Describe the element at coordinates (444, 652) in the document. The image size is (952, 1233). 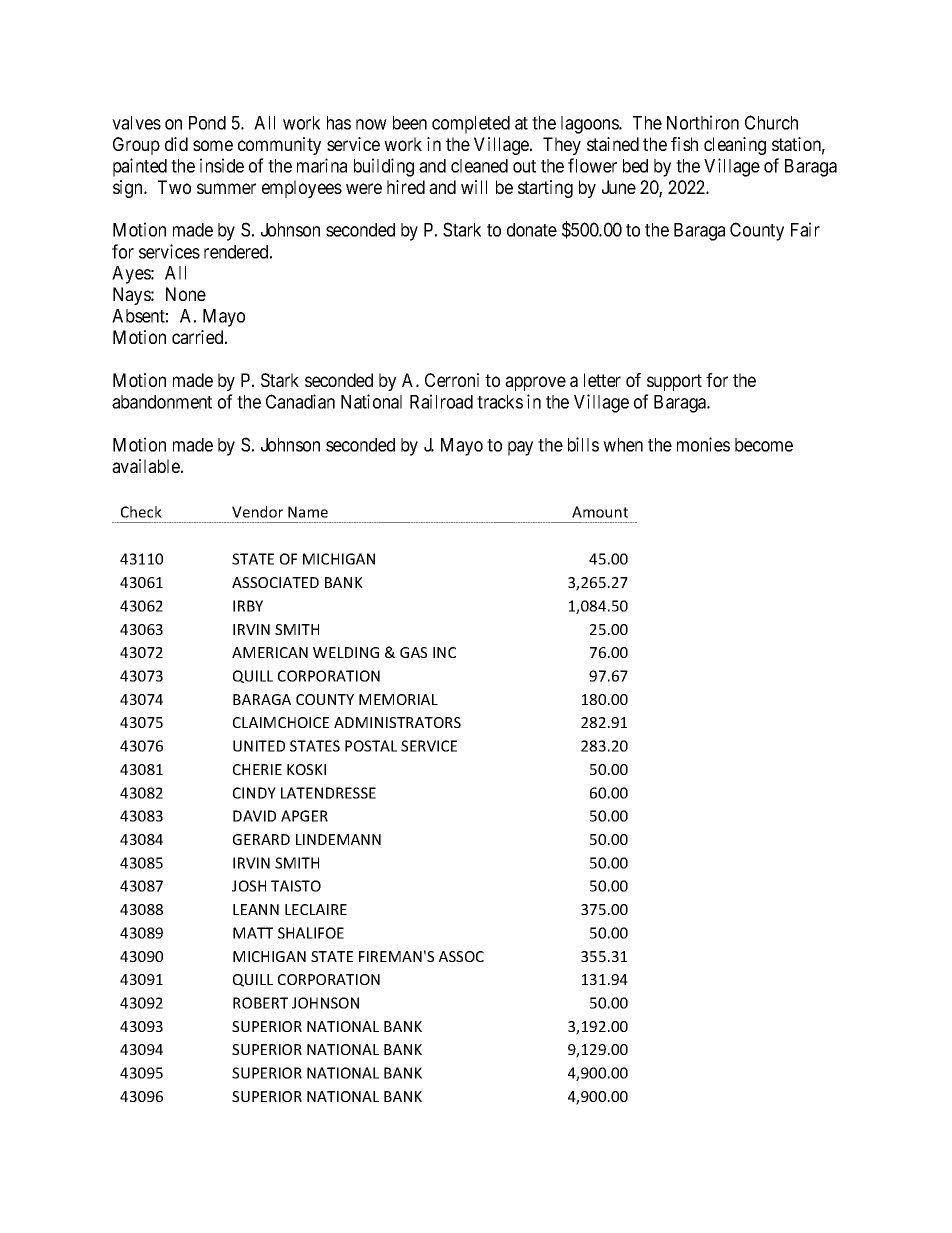
I see `INC` at that location.
